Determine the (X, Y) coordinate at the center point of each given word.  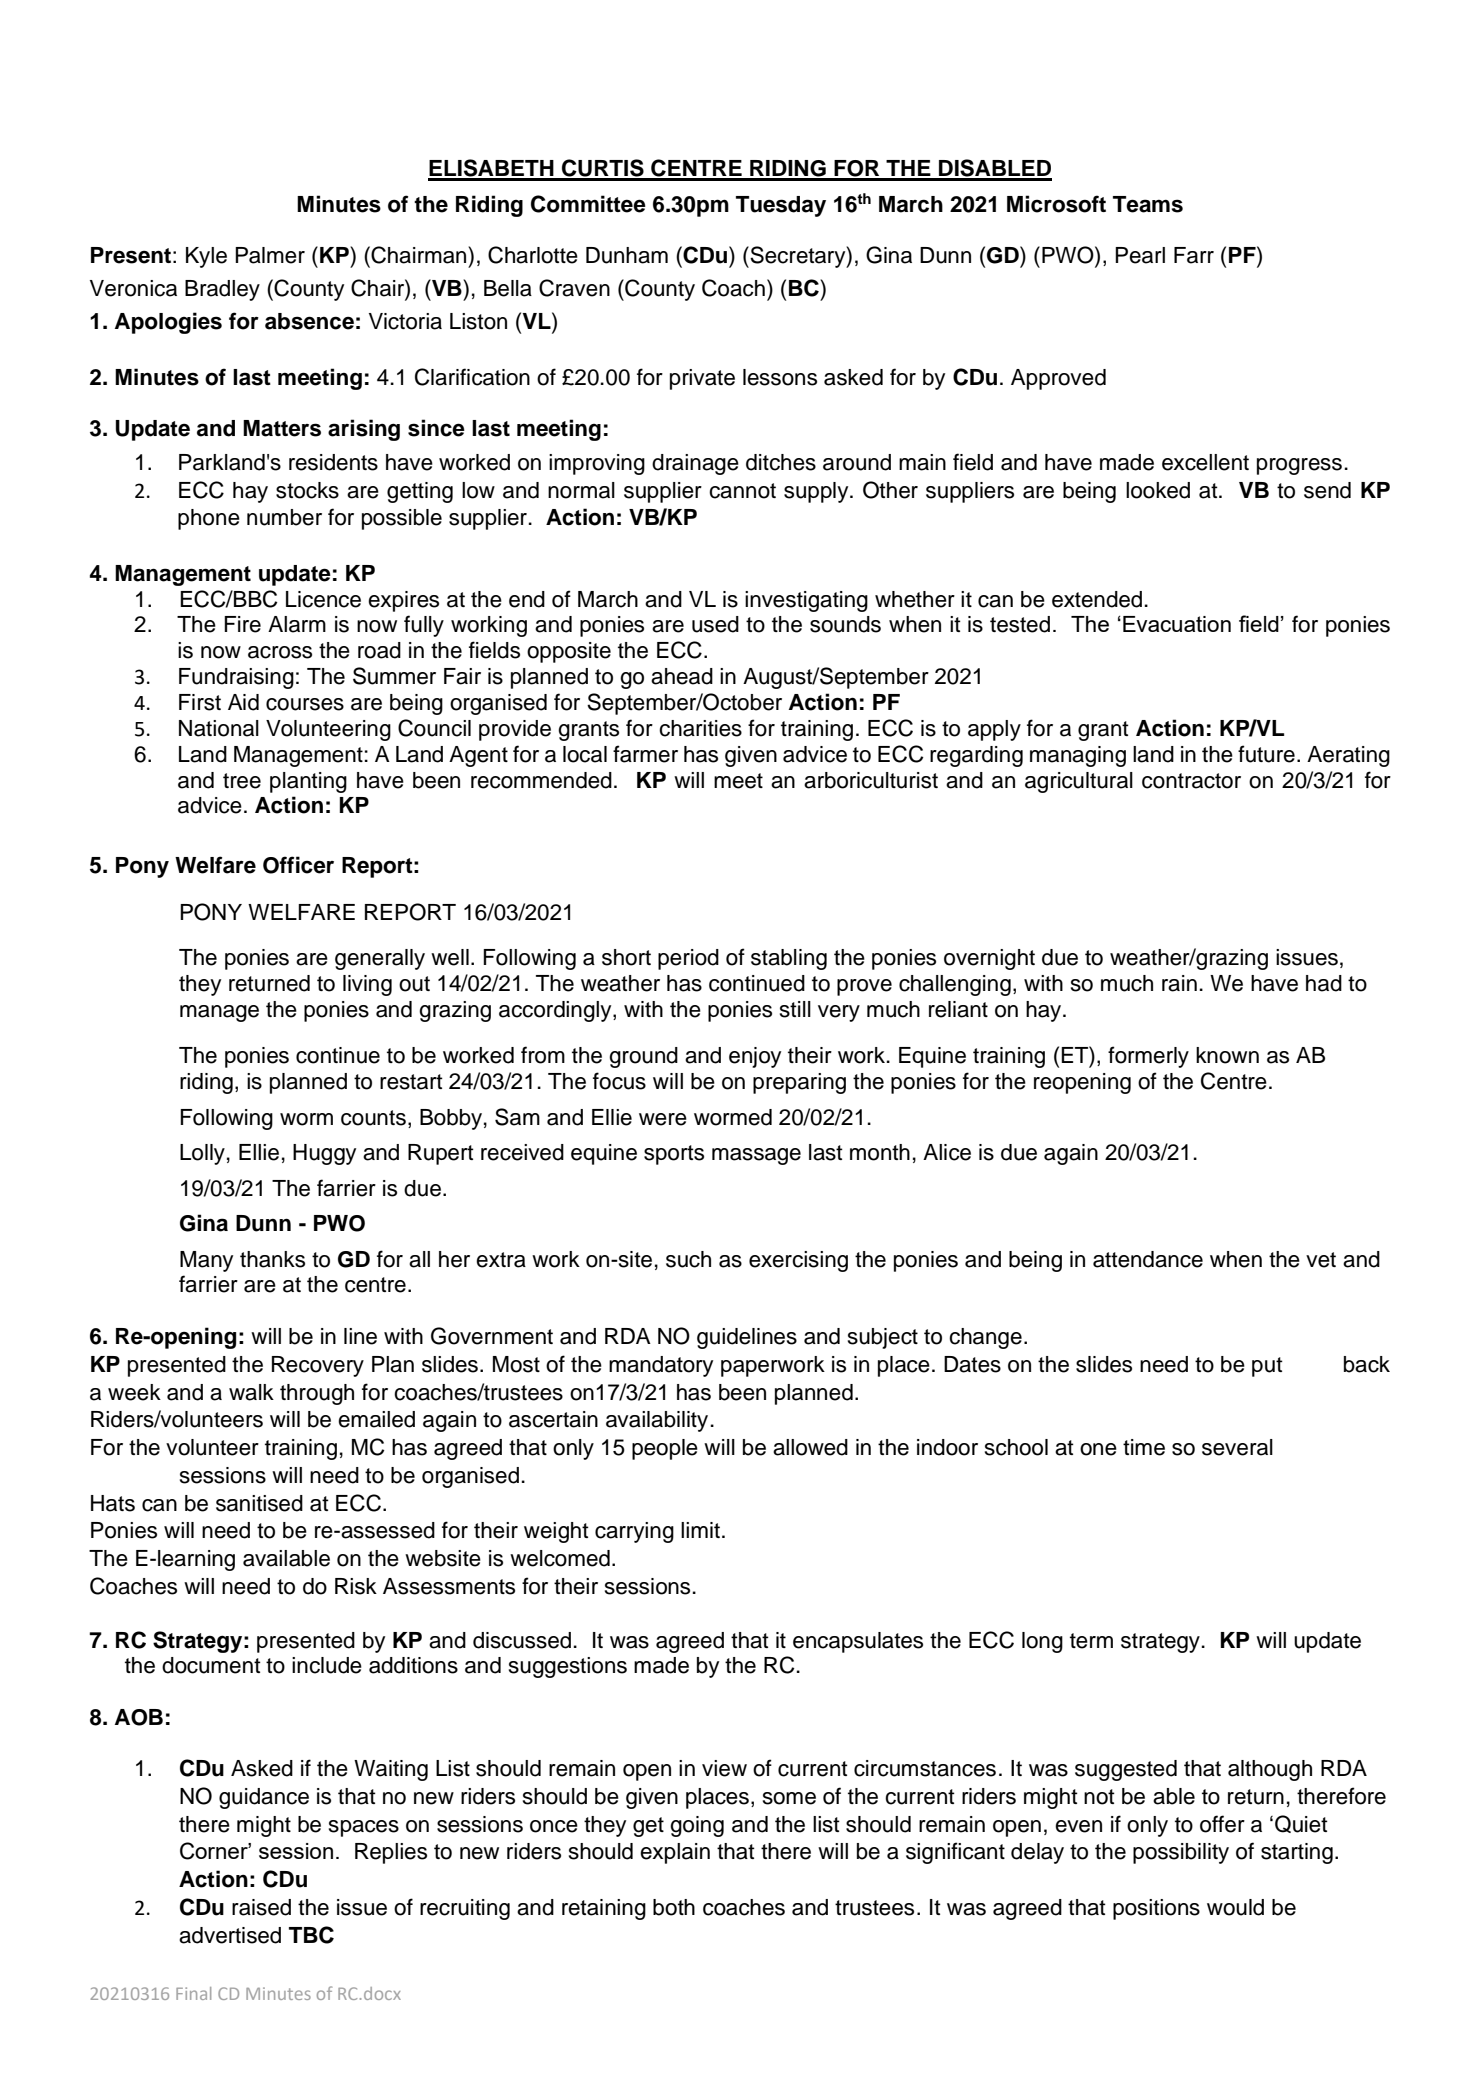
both (674, 1907)
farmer (645, 754)
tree (242, 781)
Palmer (270, 255)
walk (251, 1392)
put (1267, 1367)
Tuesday (781, 206)
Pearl (1140, 255)
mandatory (661, 1366)
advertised (230, 1935)
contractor (1191, 781)
